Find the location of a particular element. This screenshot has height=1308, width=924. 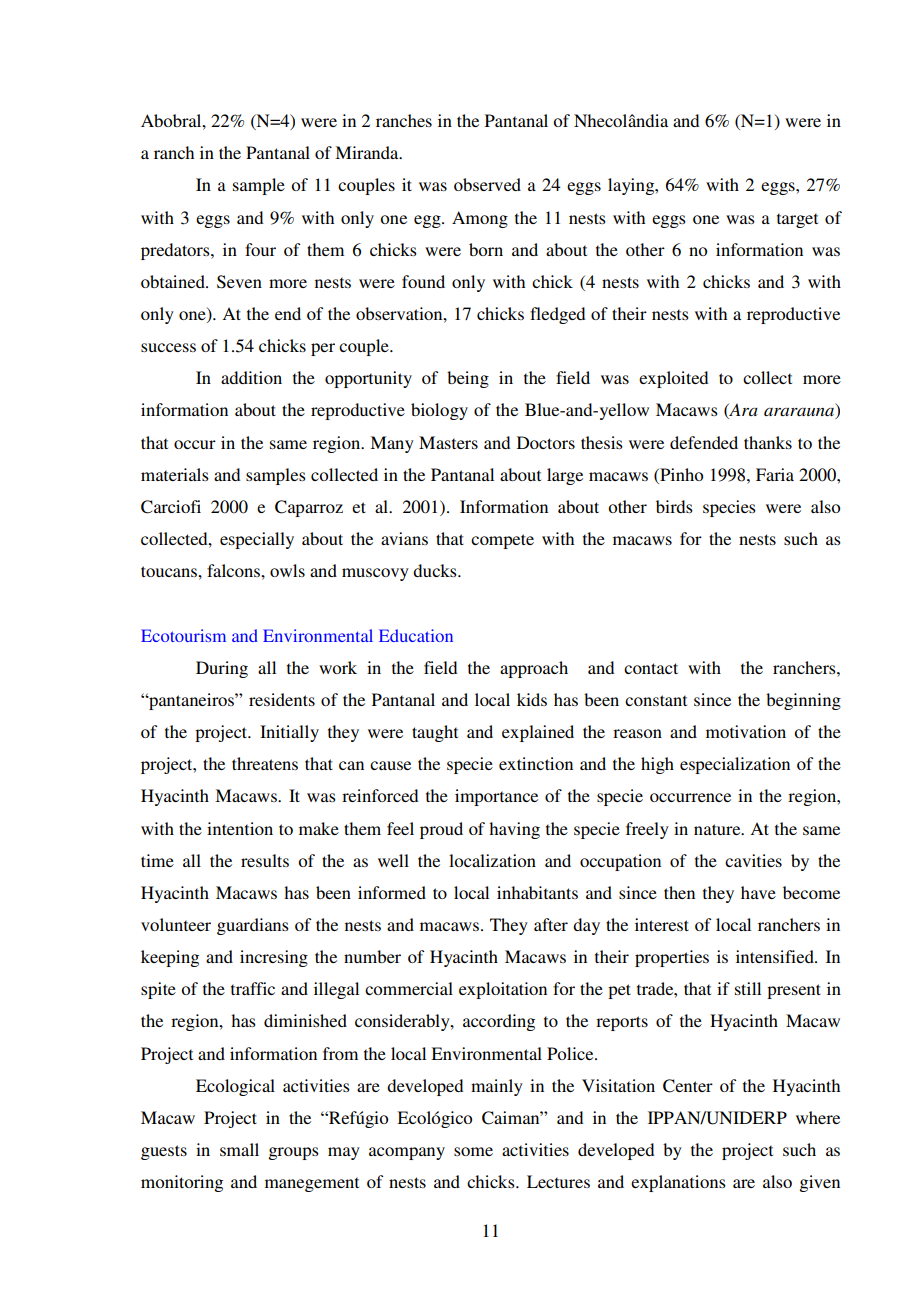

nature is located at coordinates (718, 829).
